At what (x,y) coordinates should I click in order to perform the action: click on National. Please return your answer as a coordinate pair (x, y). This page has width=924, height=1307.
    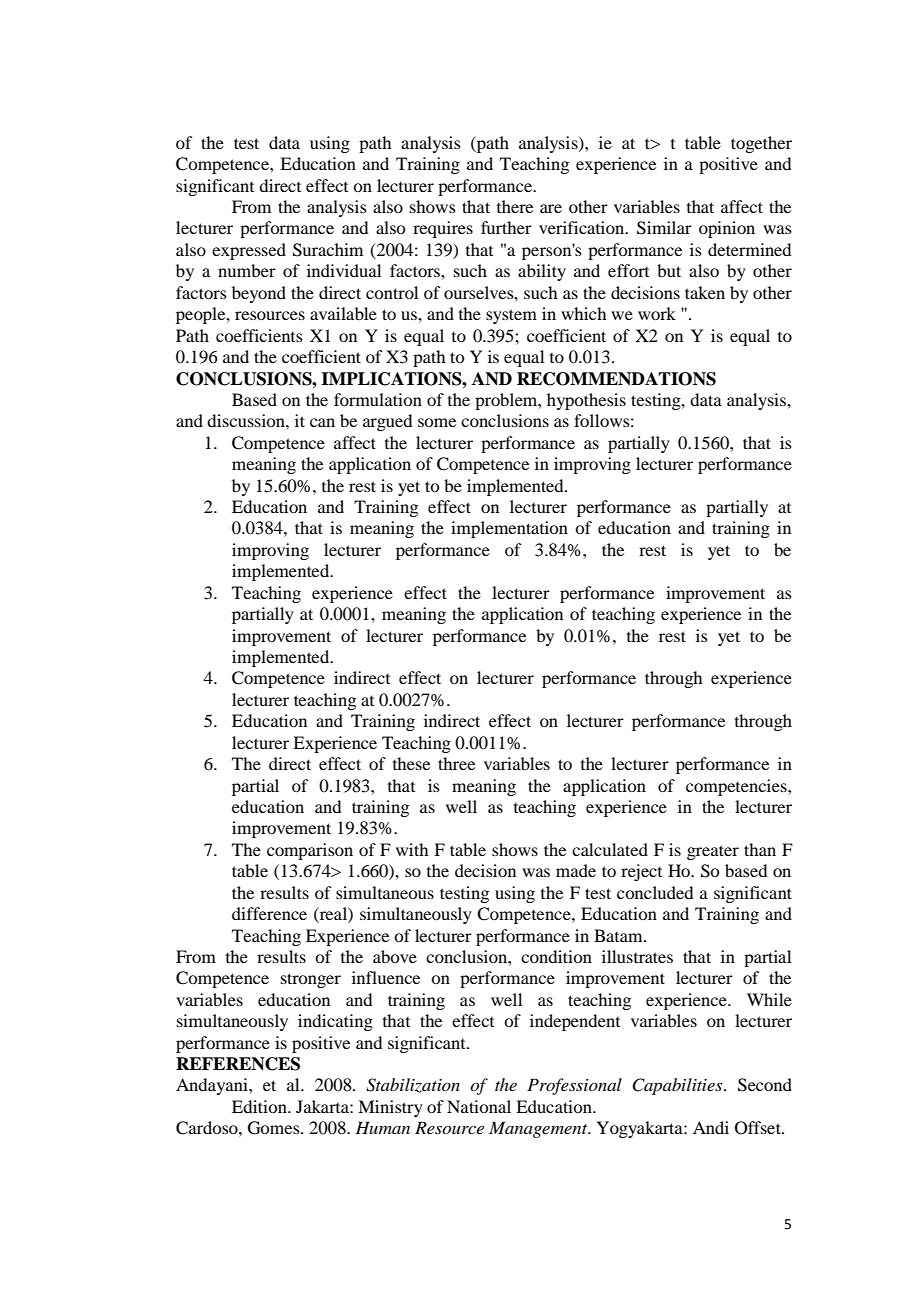
    Looking at the image, I should click on (479, 1106).
